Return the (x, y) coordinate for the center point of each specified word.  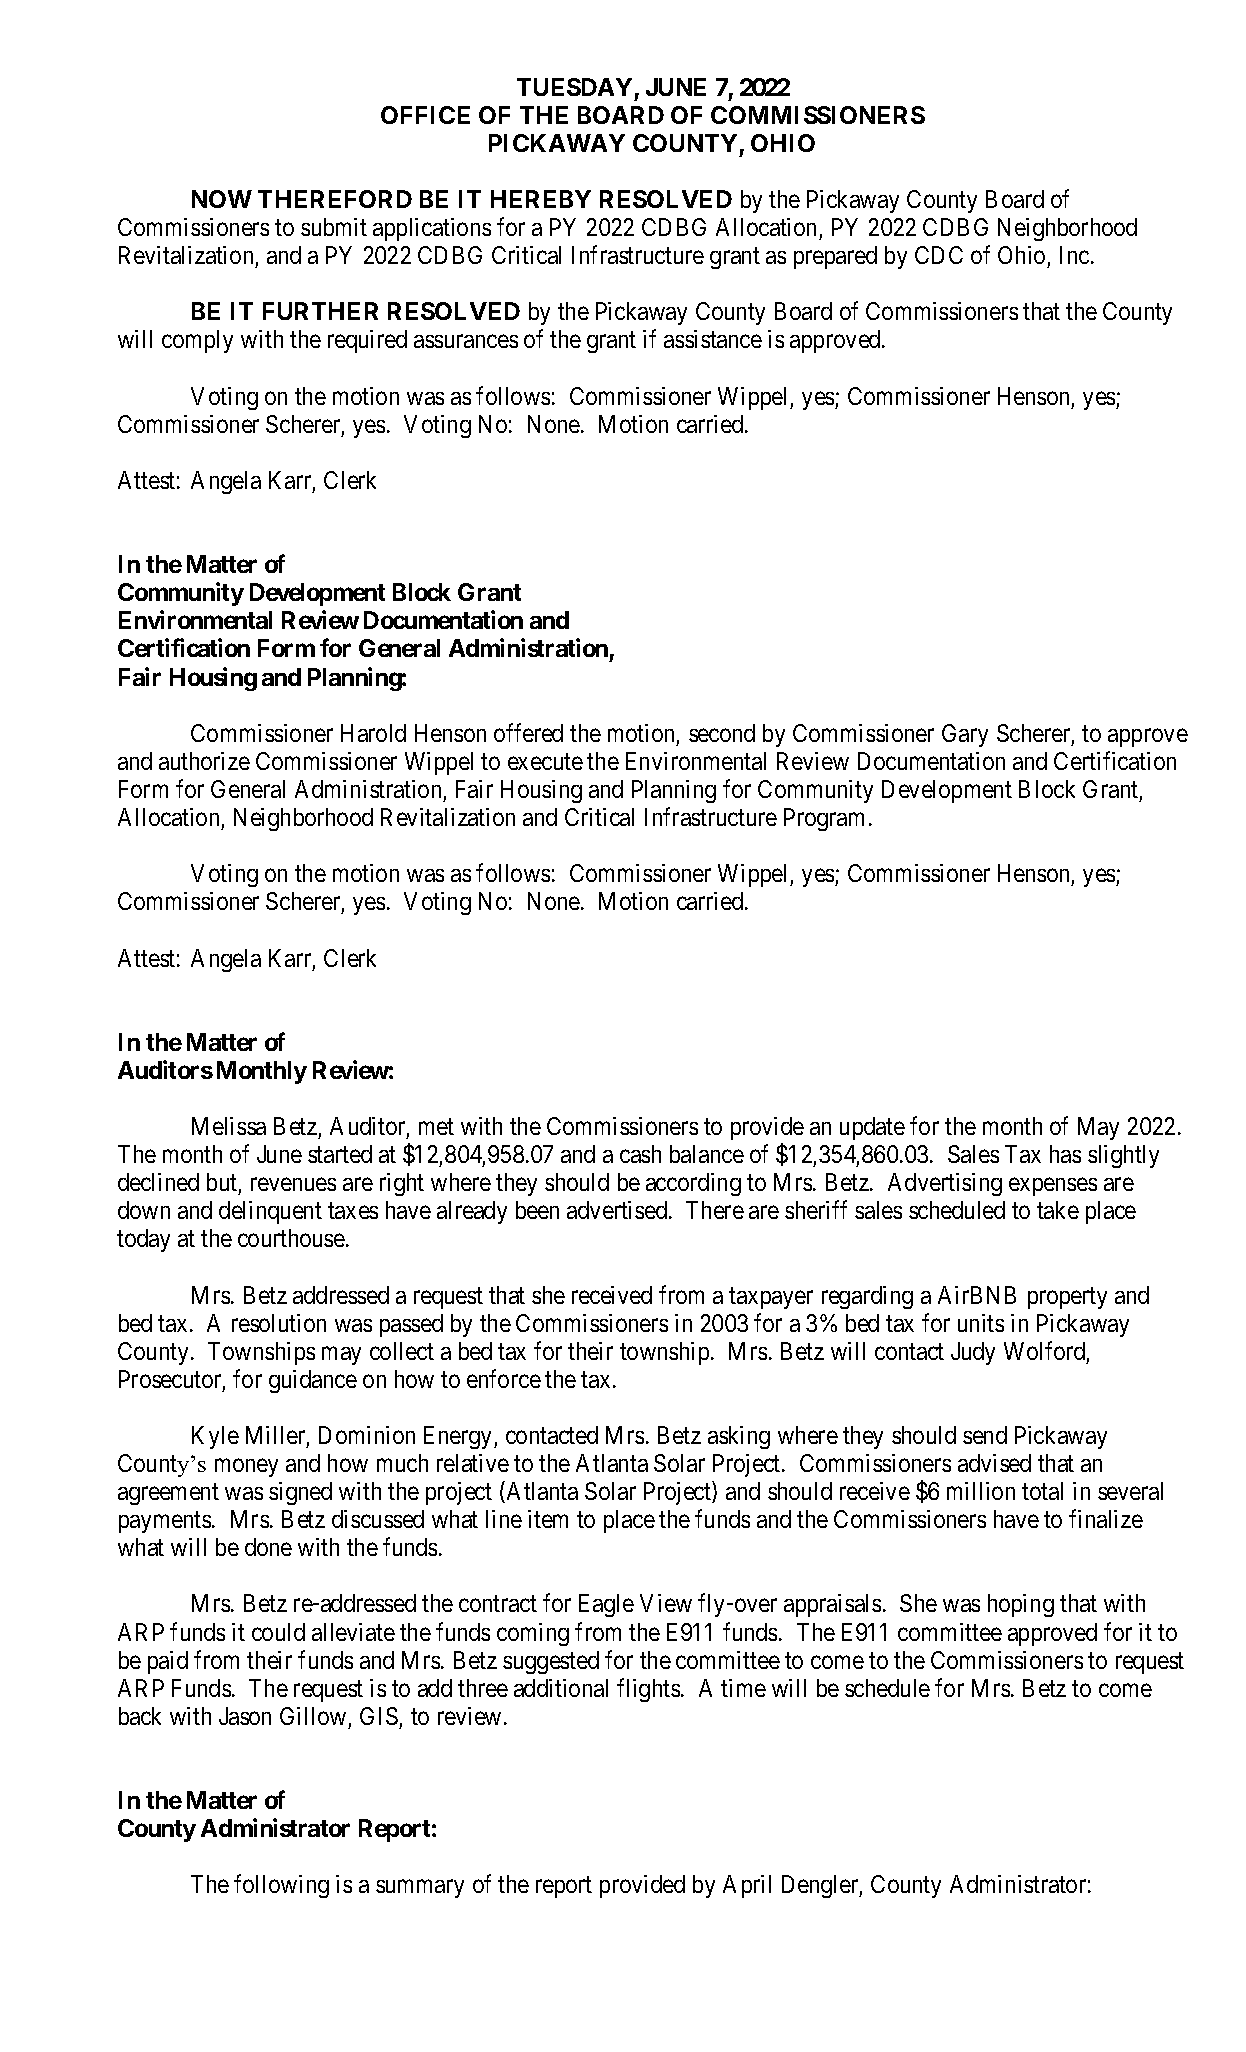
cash (640, 1154)
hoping (1021, 1605)
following (281, 1886)
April (747, 1886)
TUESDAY (574, 87)
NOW (222, 199)
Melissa (229, 1126)
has (1065, 1154)
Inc (1074, 255)
